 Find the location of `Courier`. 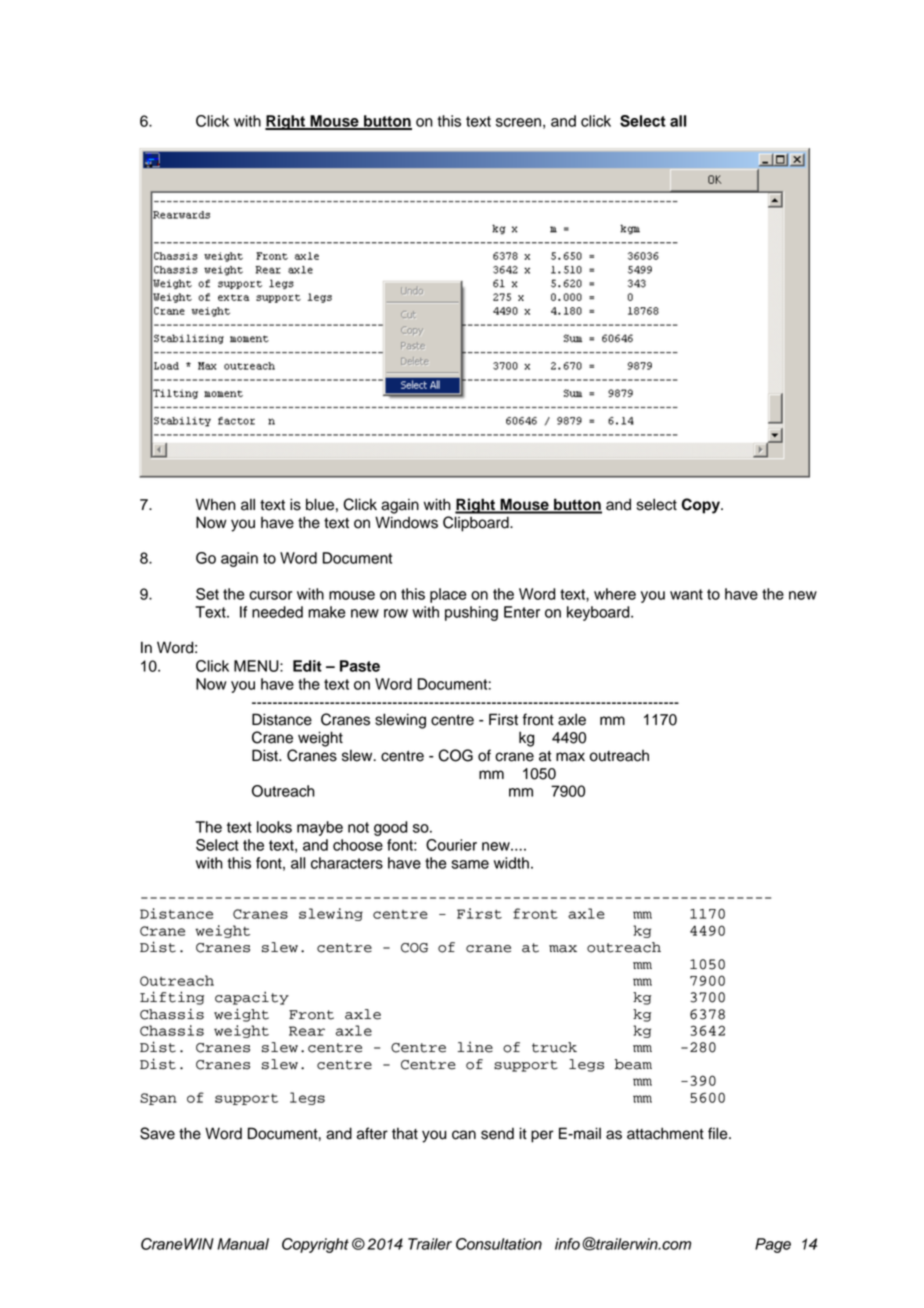

Courier is located at coordinates (451, 845).
